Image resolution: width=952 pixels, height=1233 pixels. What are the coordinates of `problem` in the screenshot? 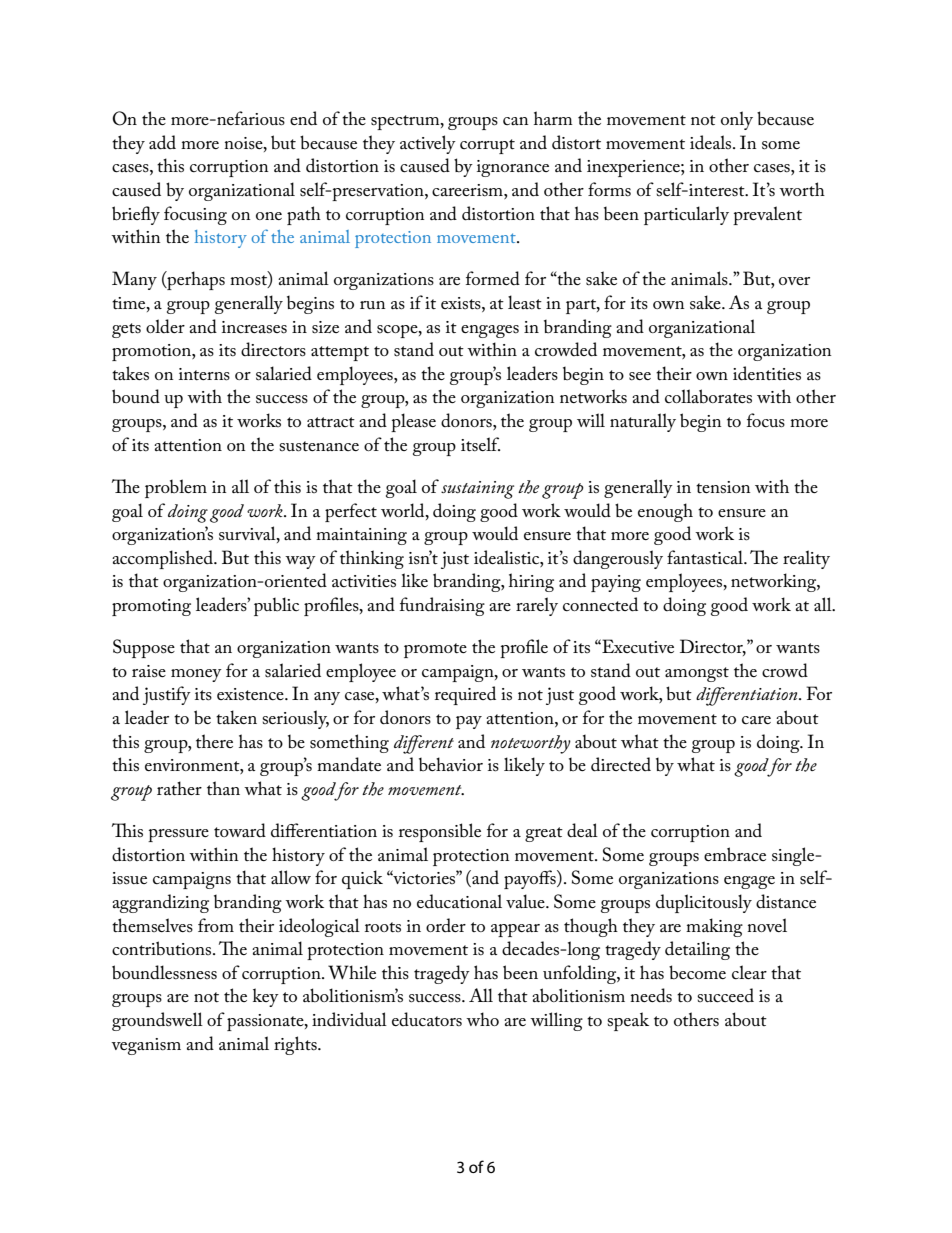 It's located at (176, 488).
